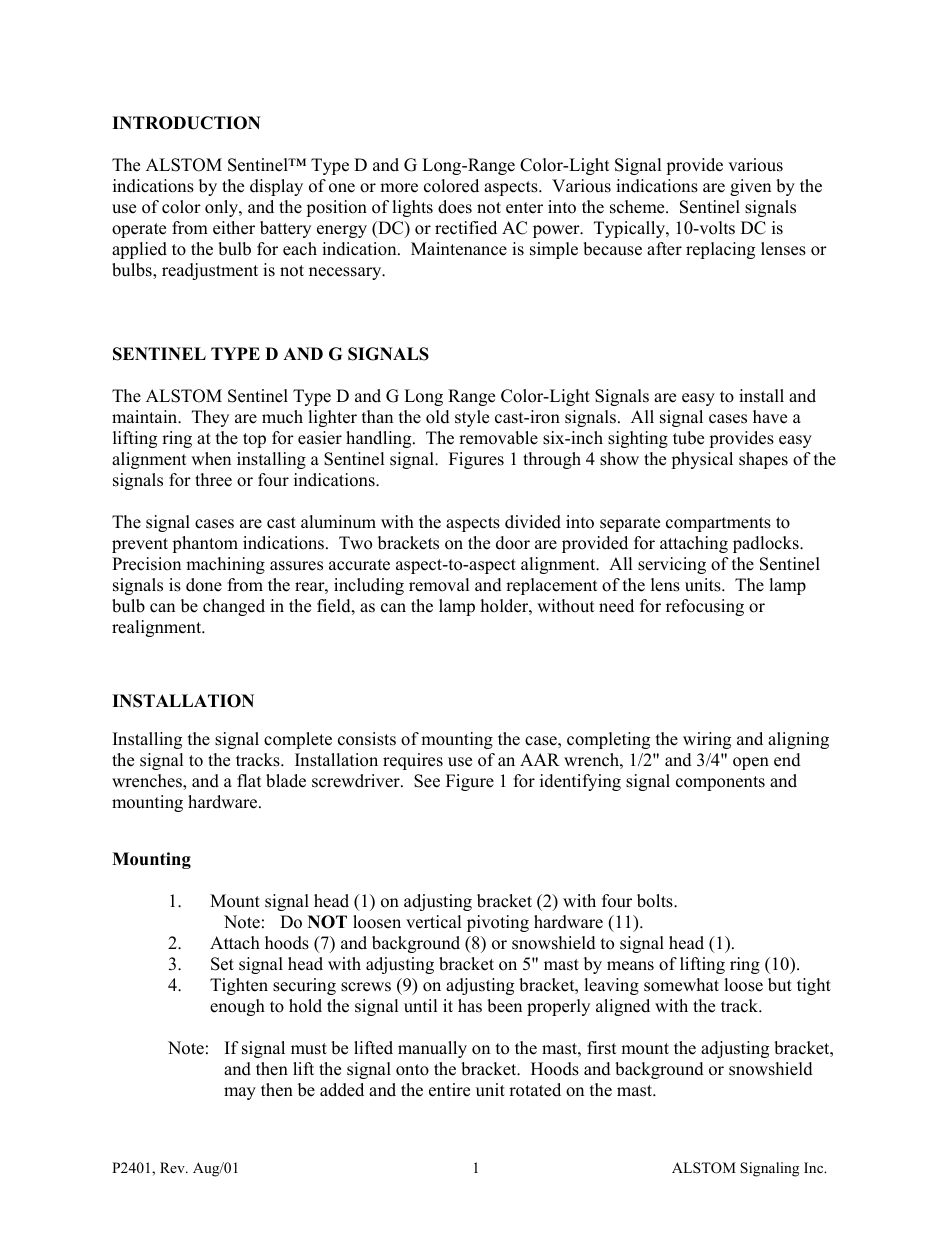 The width and height of the screenshot is (952, 1233). What do you see at coordinates (234, 607) in the screenshot?
I see `changed` at bounding box center [234, 607].
